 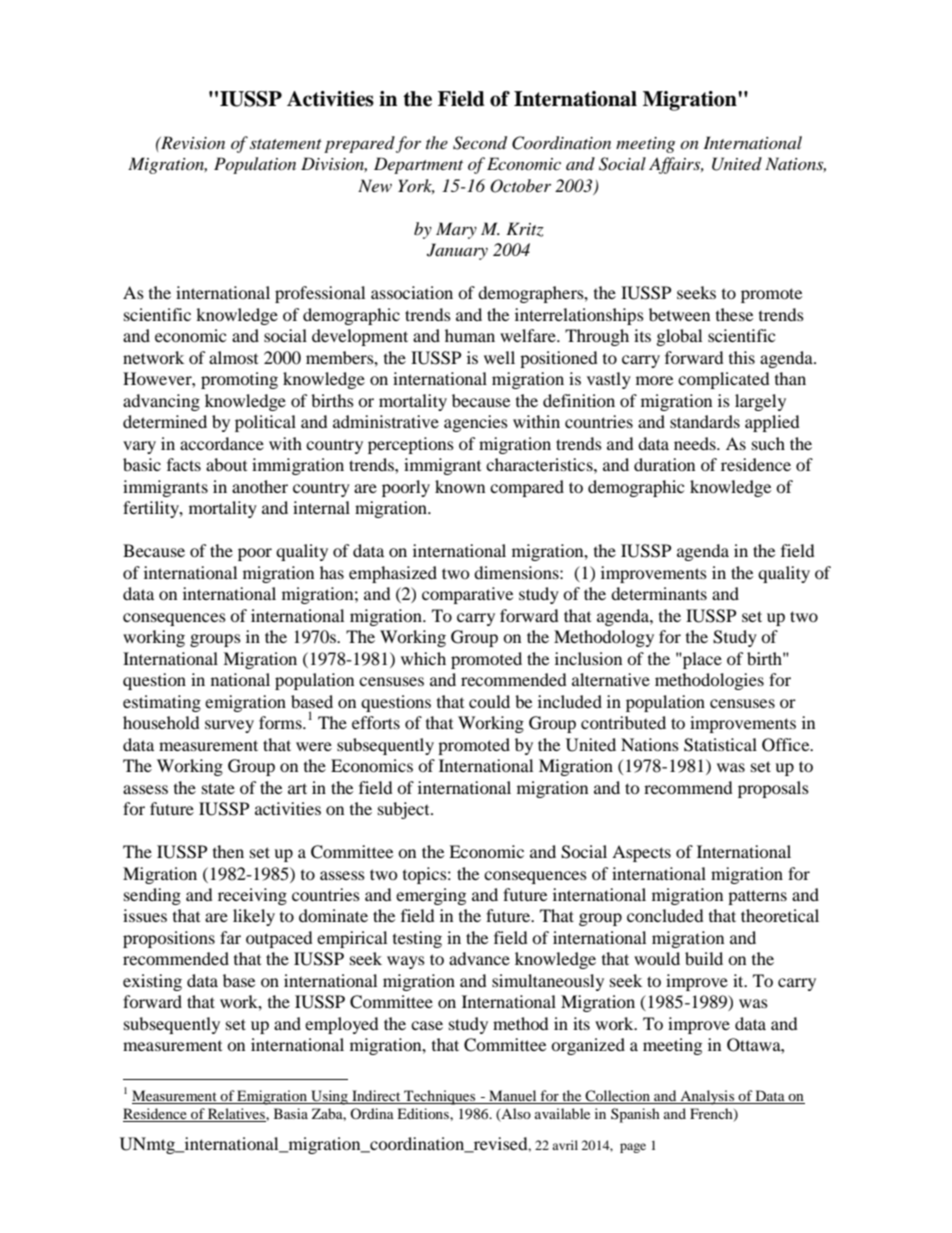 What do you see at coordinates (236, 1115) in the screenshot?
I see `Relatives` at bounding box center [236, 1115].
